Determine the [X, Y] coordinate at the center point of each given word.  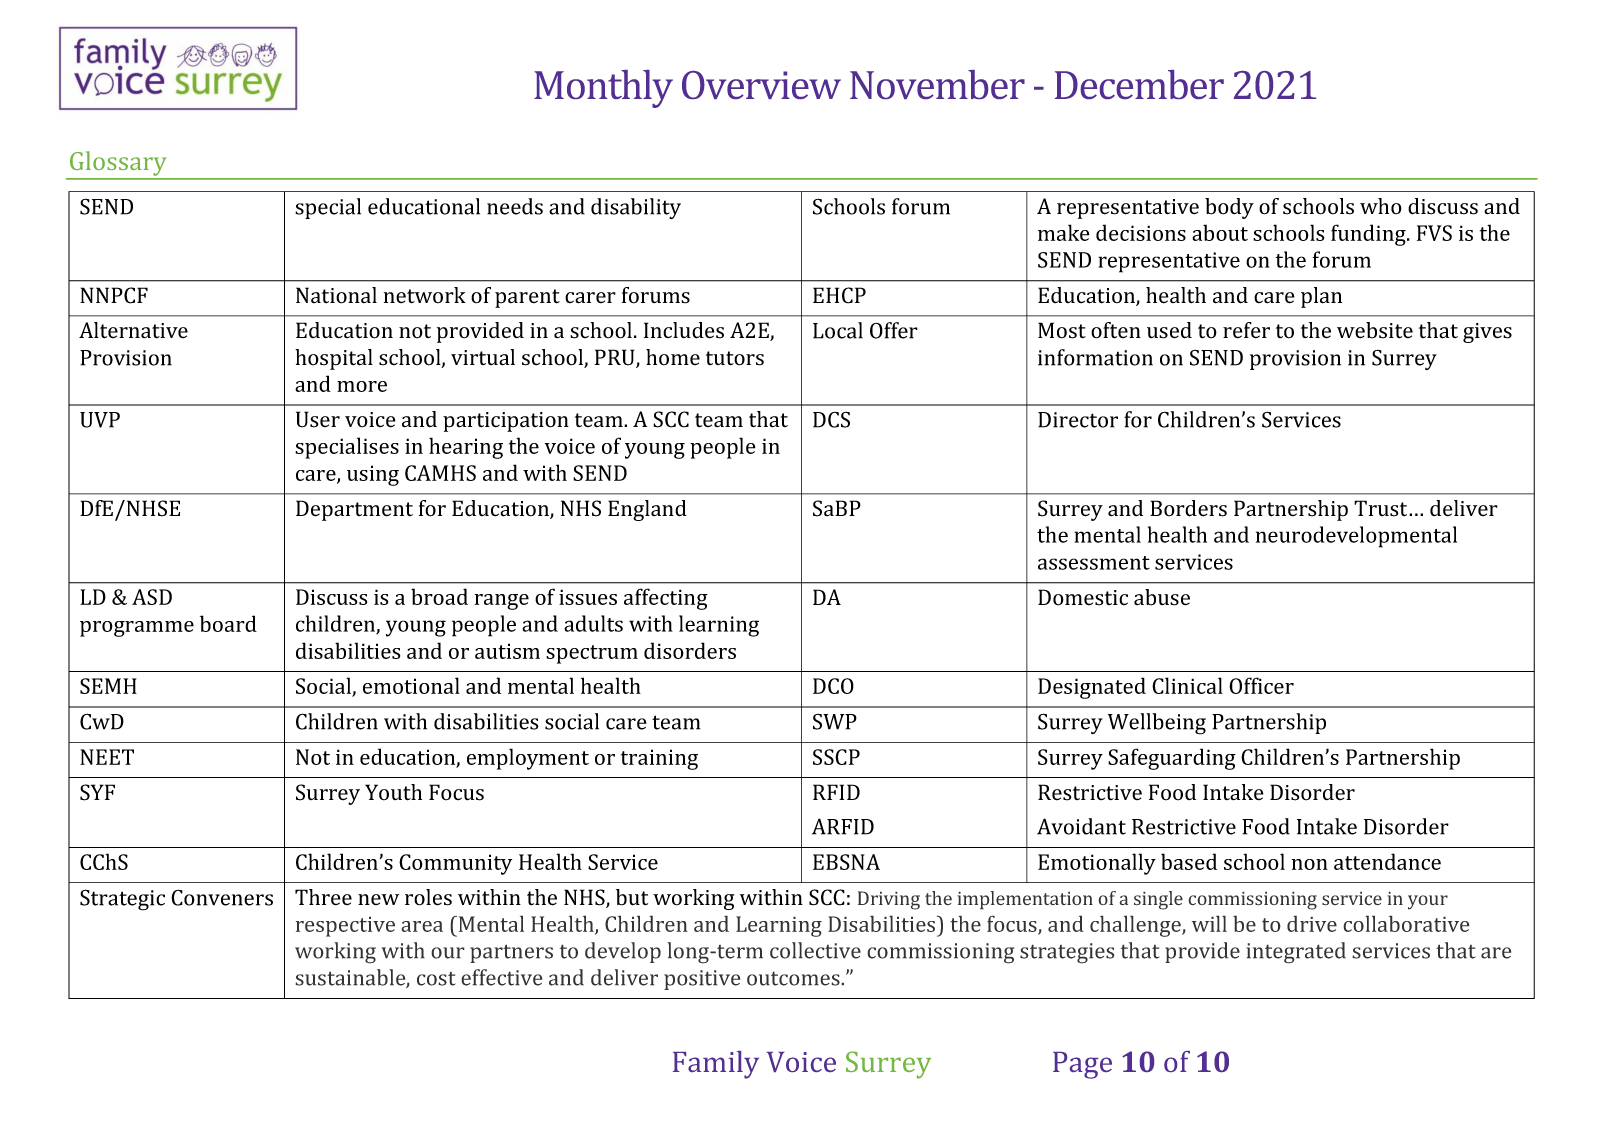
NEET [107, 757]
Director [1078, 420]
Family [716, 1065]
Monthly [603, 89]
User [318, 419]
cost [436, 979]
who [1381, 206]
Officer [1261, 685]
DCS [831, 419]
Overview [761, 85]
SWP [835, 721]
